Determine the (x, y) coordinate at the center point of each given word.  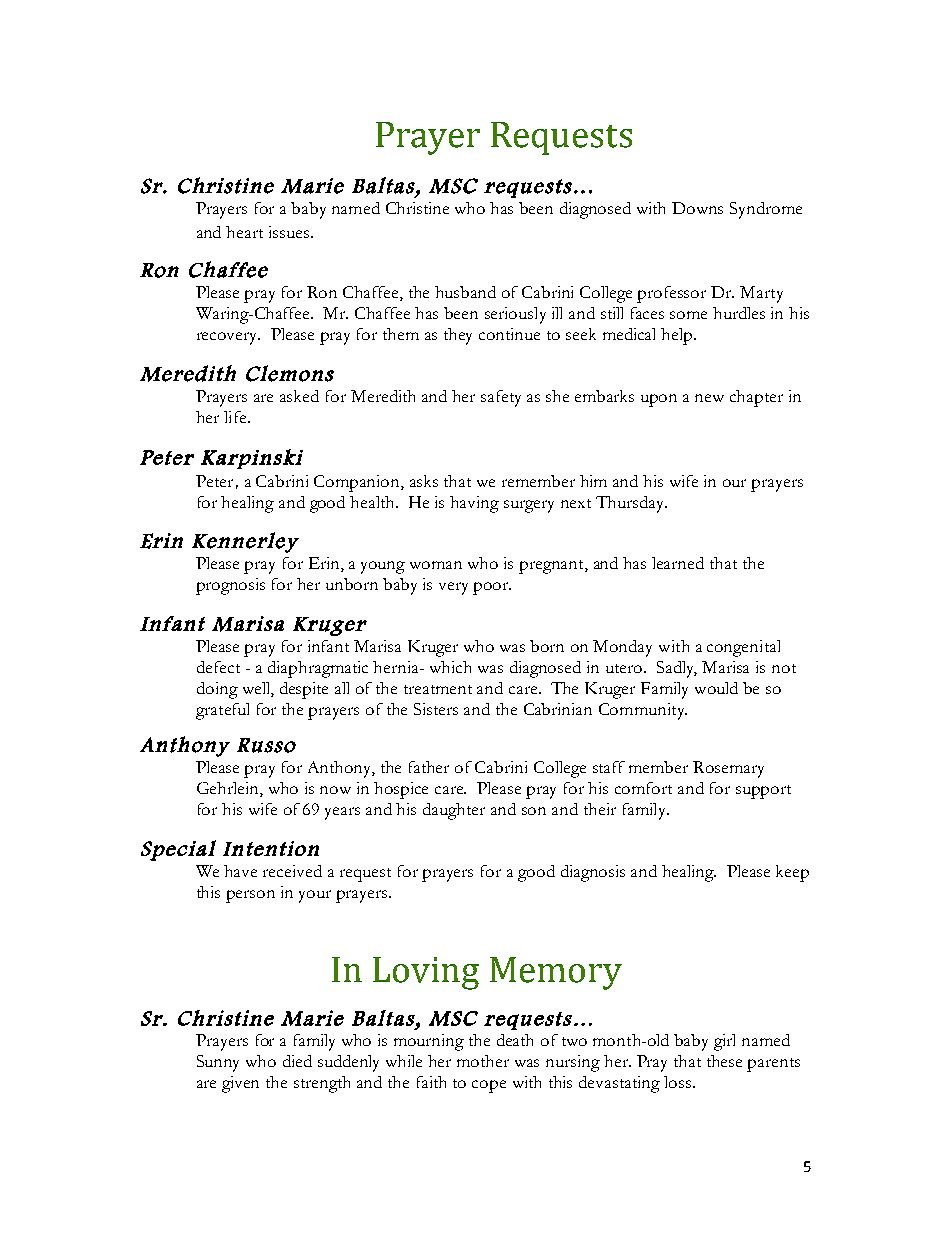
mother (483, 1061)
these (724, 1061)
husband (465, 292)
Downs (697, 208)
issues (290, 232)
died (297, 1061)
